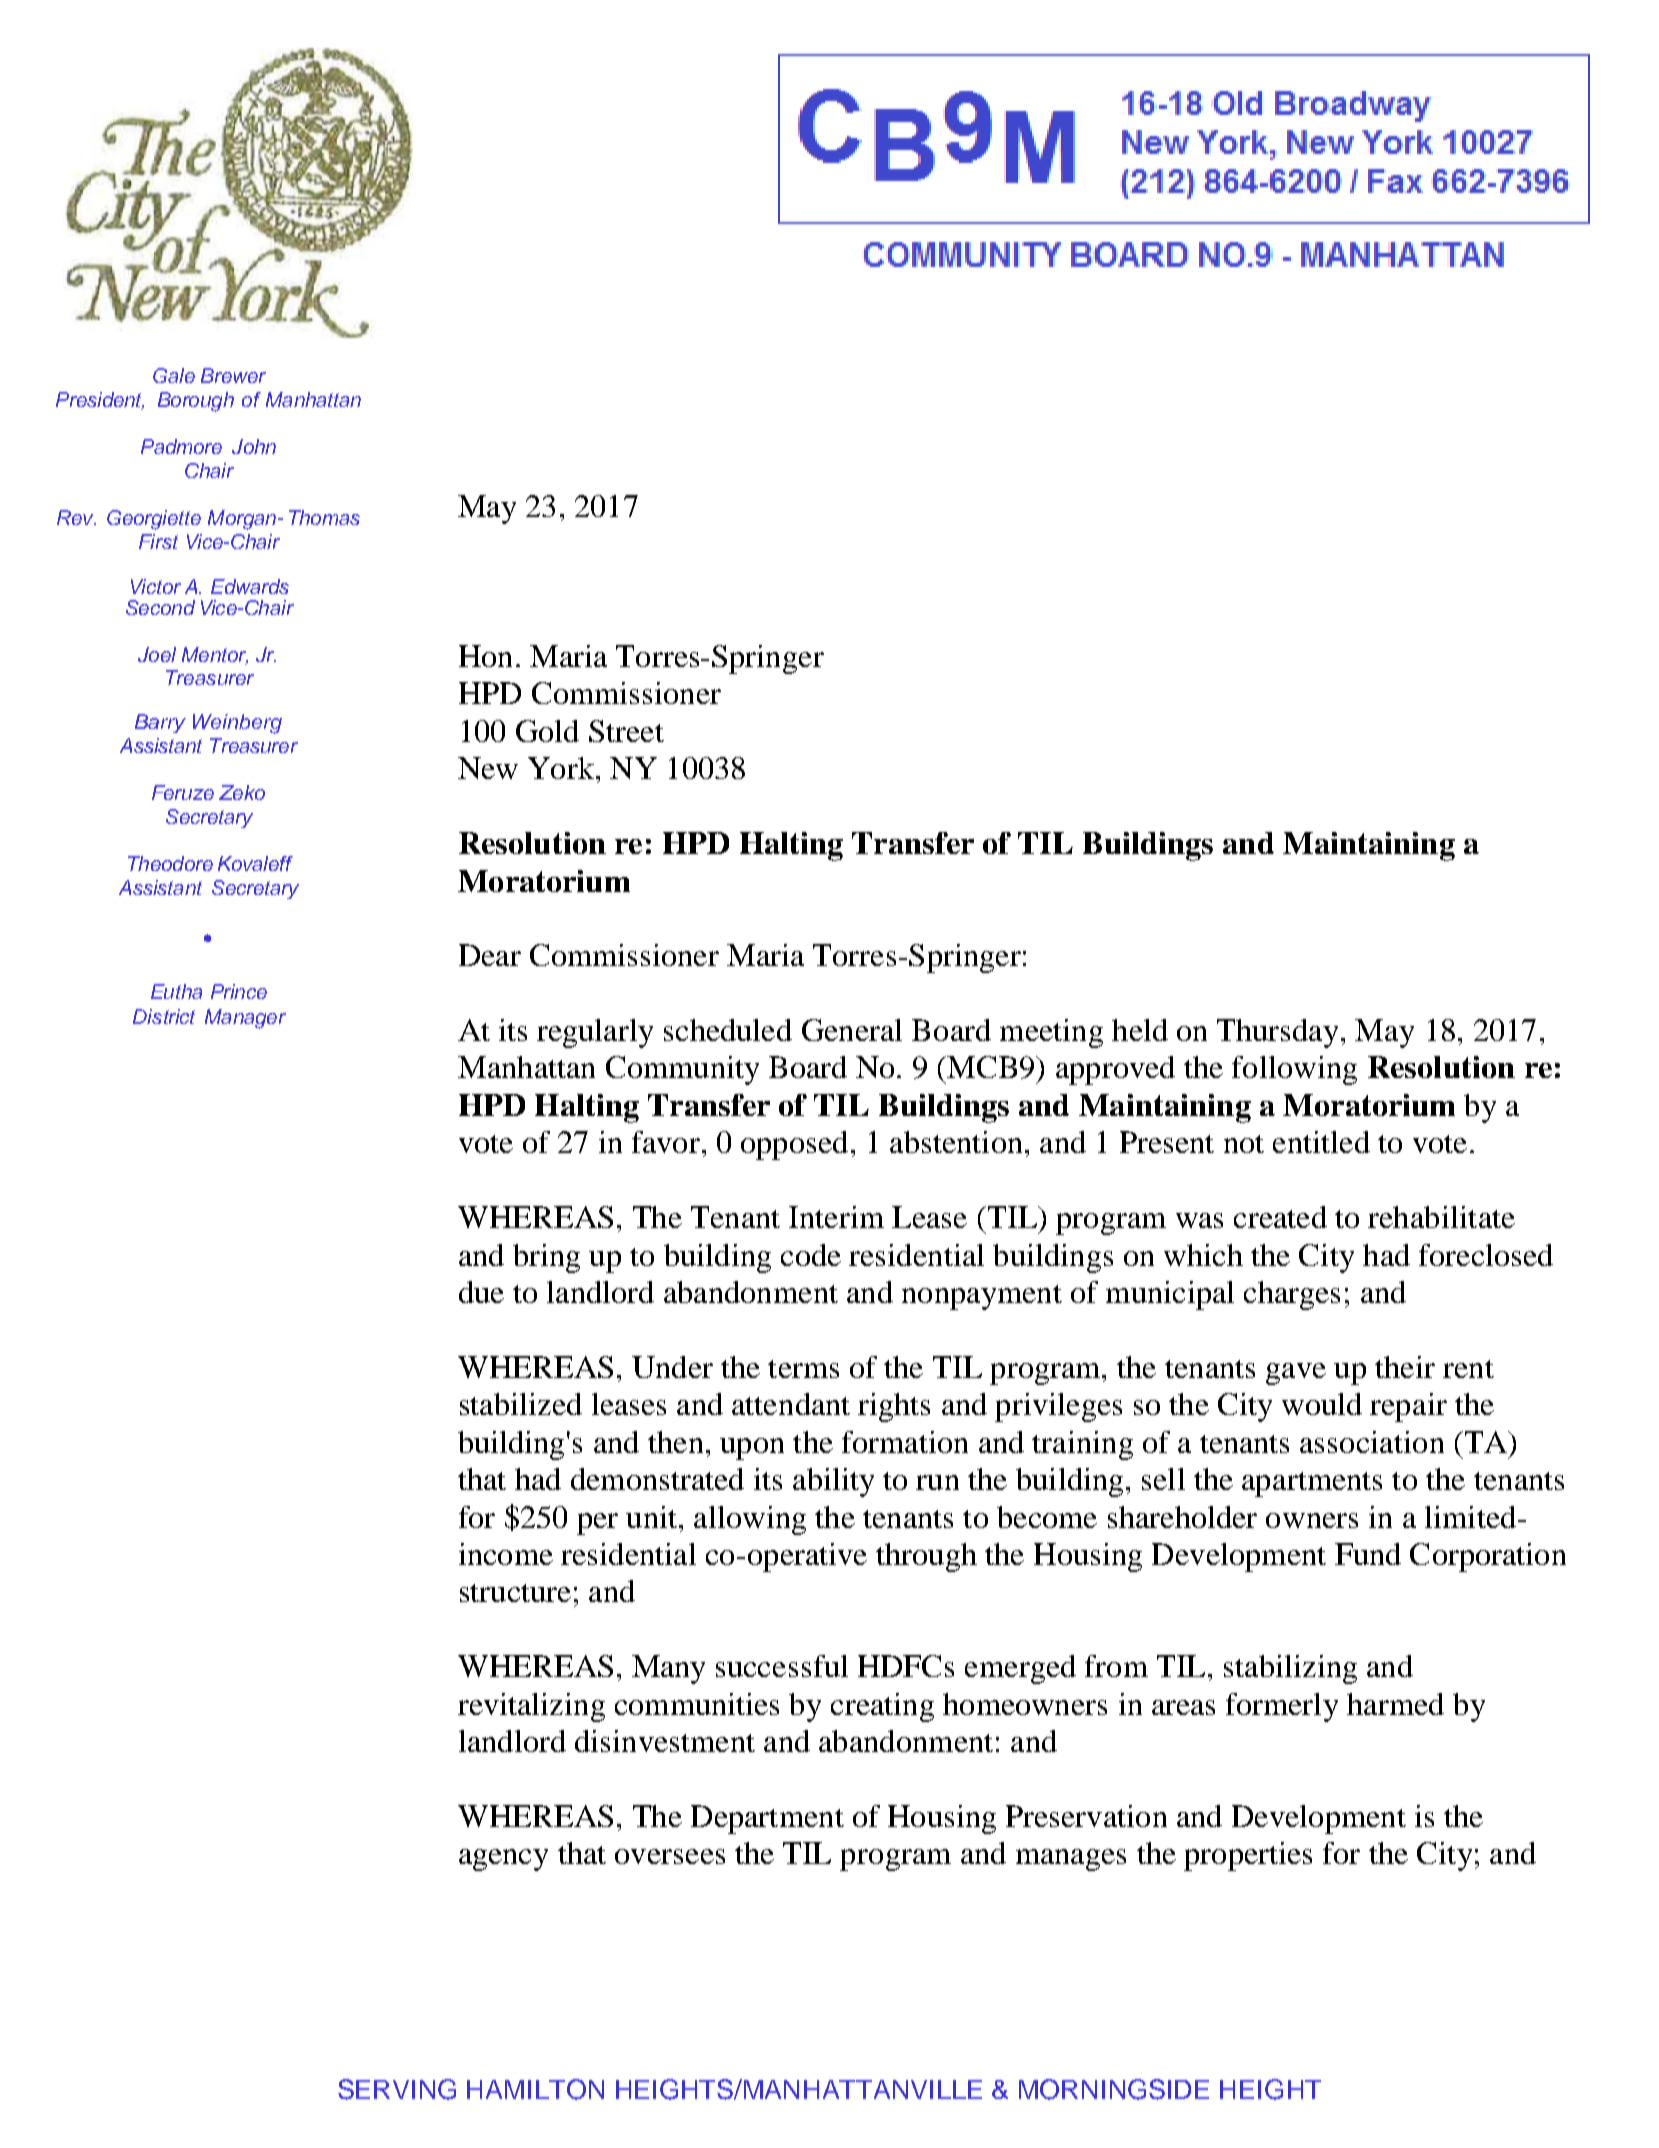  Describe the element at coordinates (1280, 1217) in the image. I see `created` at that location.
